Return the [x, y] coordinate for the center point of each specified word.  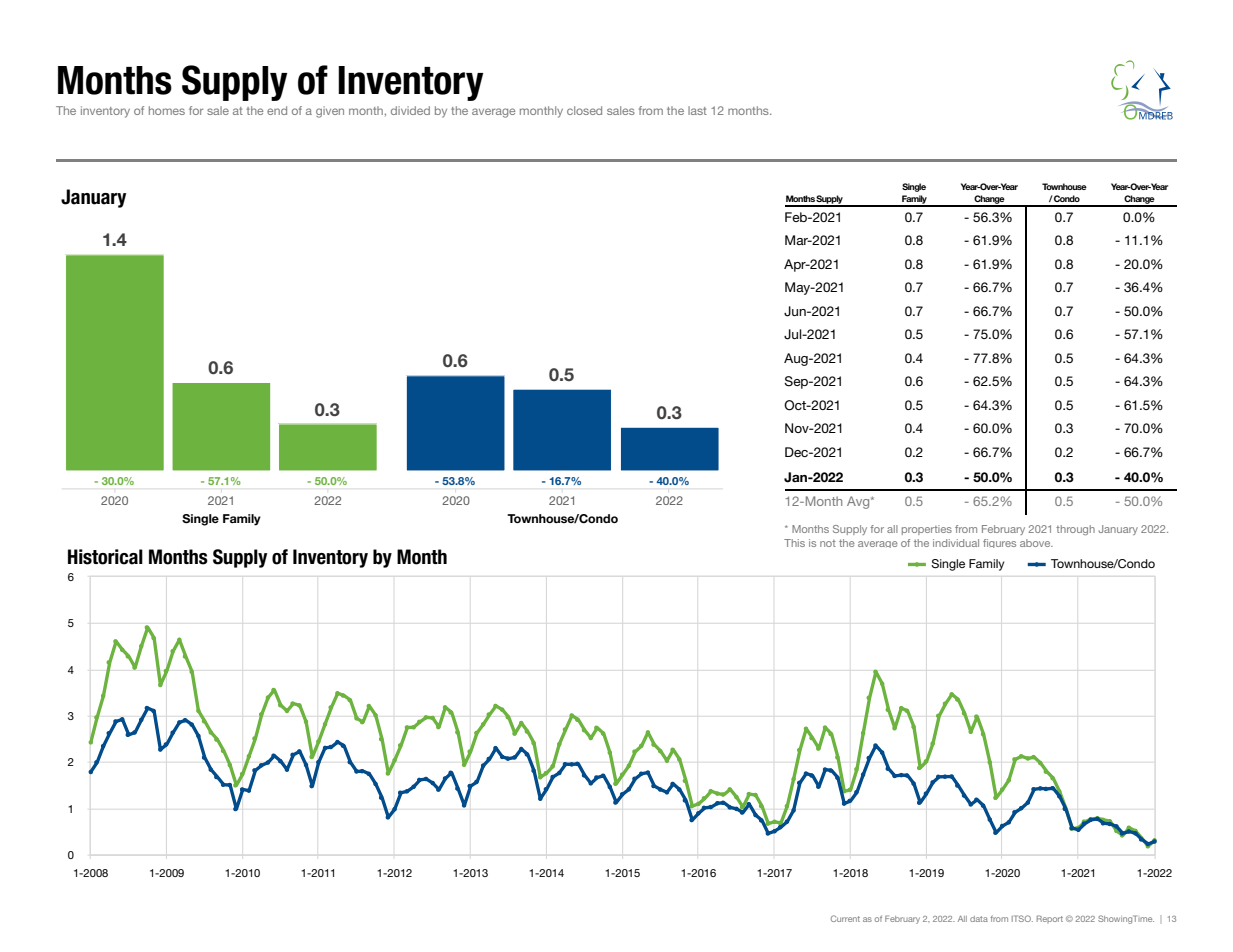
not [828, 543]
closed [584, 110]
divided [410, 110]
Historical [105, 557]
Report [1050, 919]
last [697, 110]
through [1075, 530]
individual [956, 543]
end [277, 110]
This [794, 543]
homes [167, 110]
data [979, 919]
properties [927, 530]
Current [845, 918]
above [1036, 543]
